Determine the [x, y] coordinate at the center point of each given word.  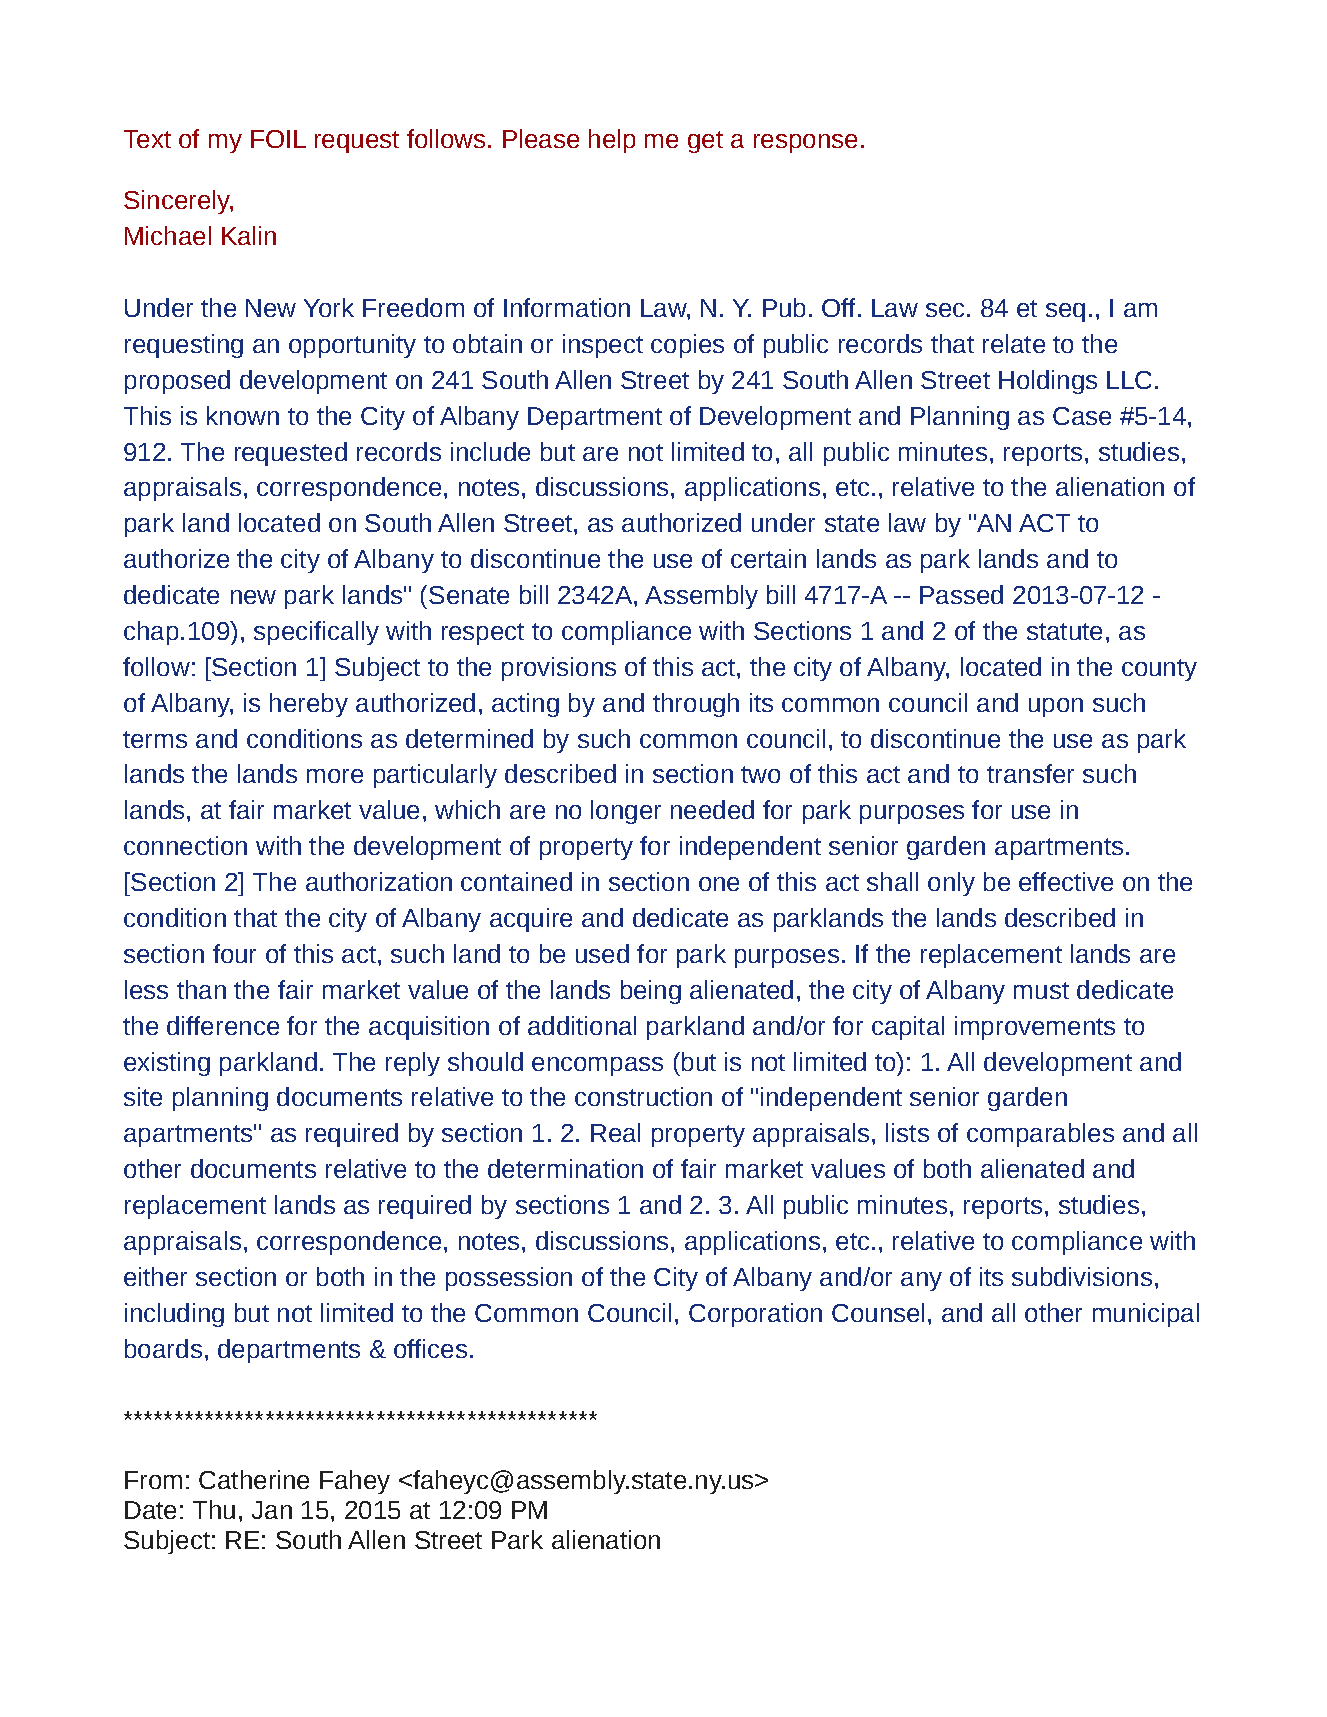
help [612, 141]
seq [1065, 312]
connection [185, 845]
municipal [1146, 1315]
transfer [1030, 773]
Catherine [254, 1479]
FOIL [278, 139]
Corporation [755, 1315]
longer [626, 812]
